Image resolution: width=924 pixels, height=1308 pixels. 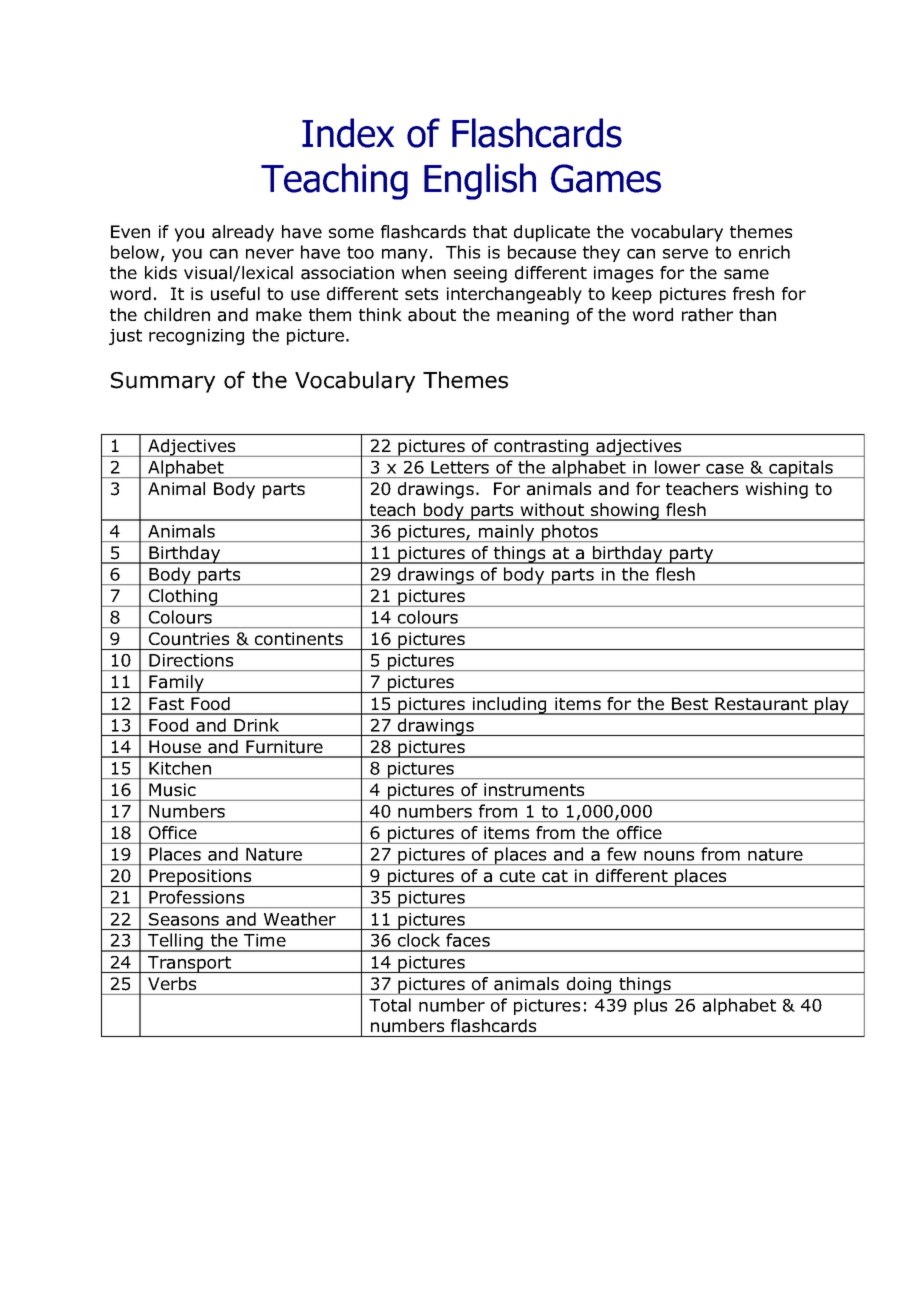 I want to click on English, so click(x=480, y=181).
